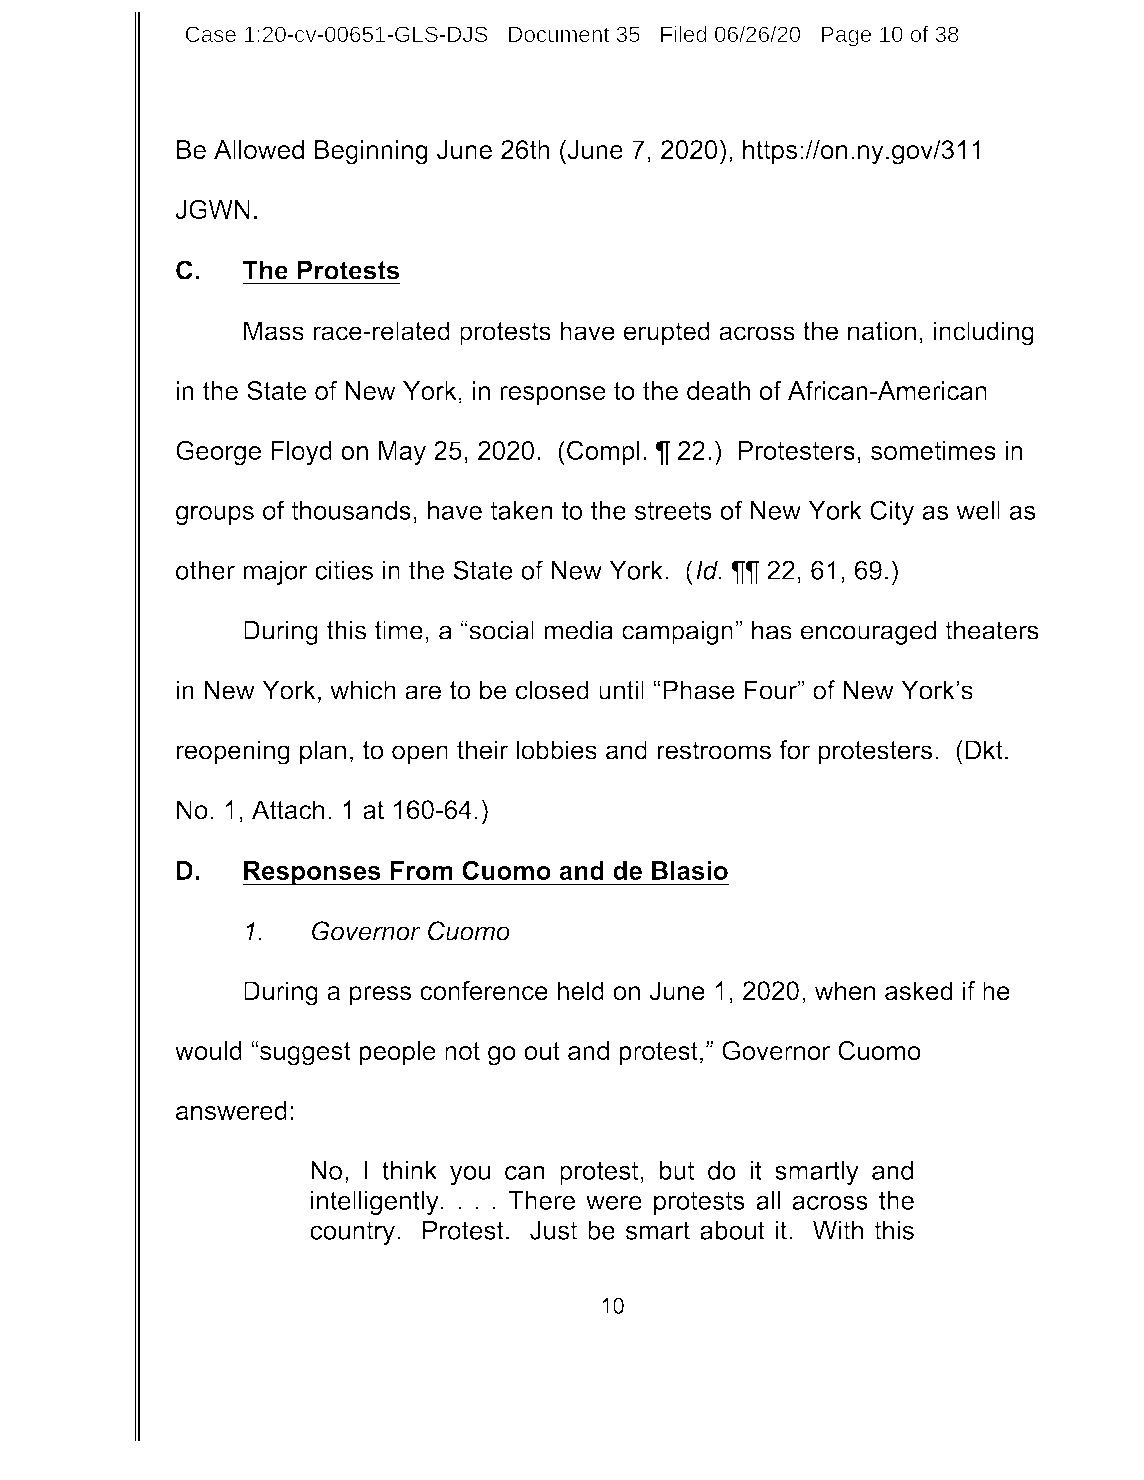 The image size is (1144, 1480). Describe the element at coordinates (868, 632) in the screenshot. I see `encouraged` at that location.
